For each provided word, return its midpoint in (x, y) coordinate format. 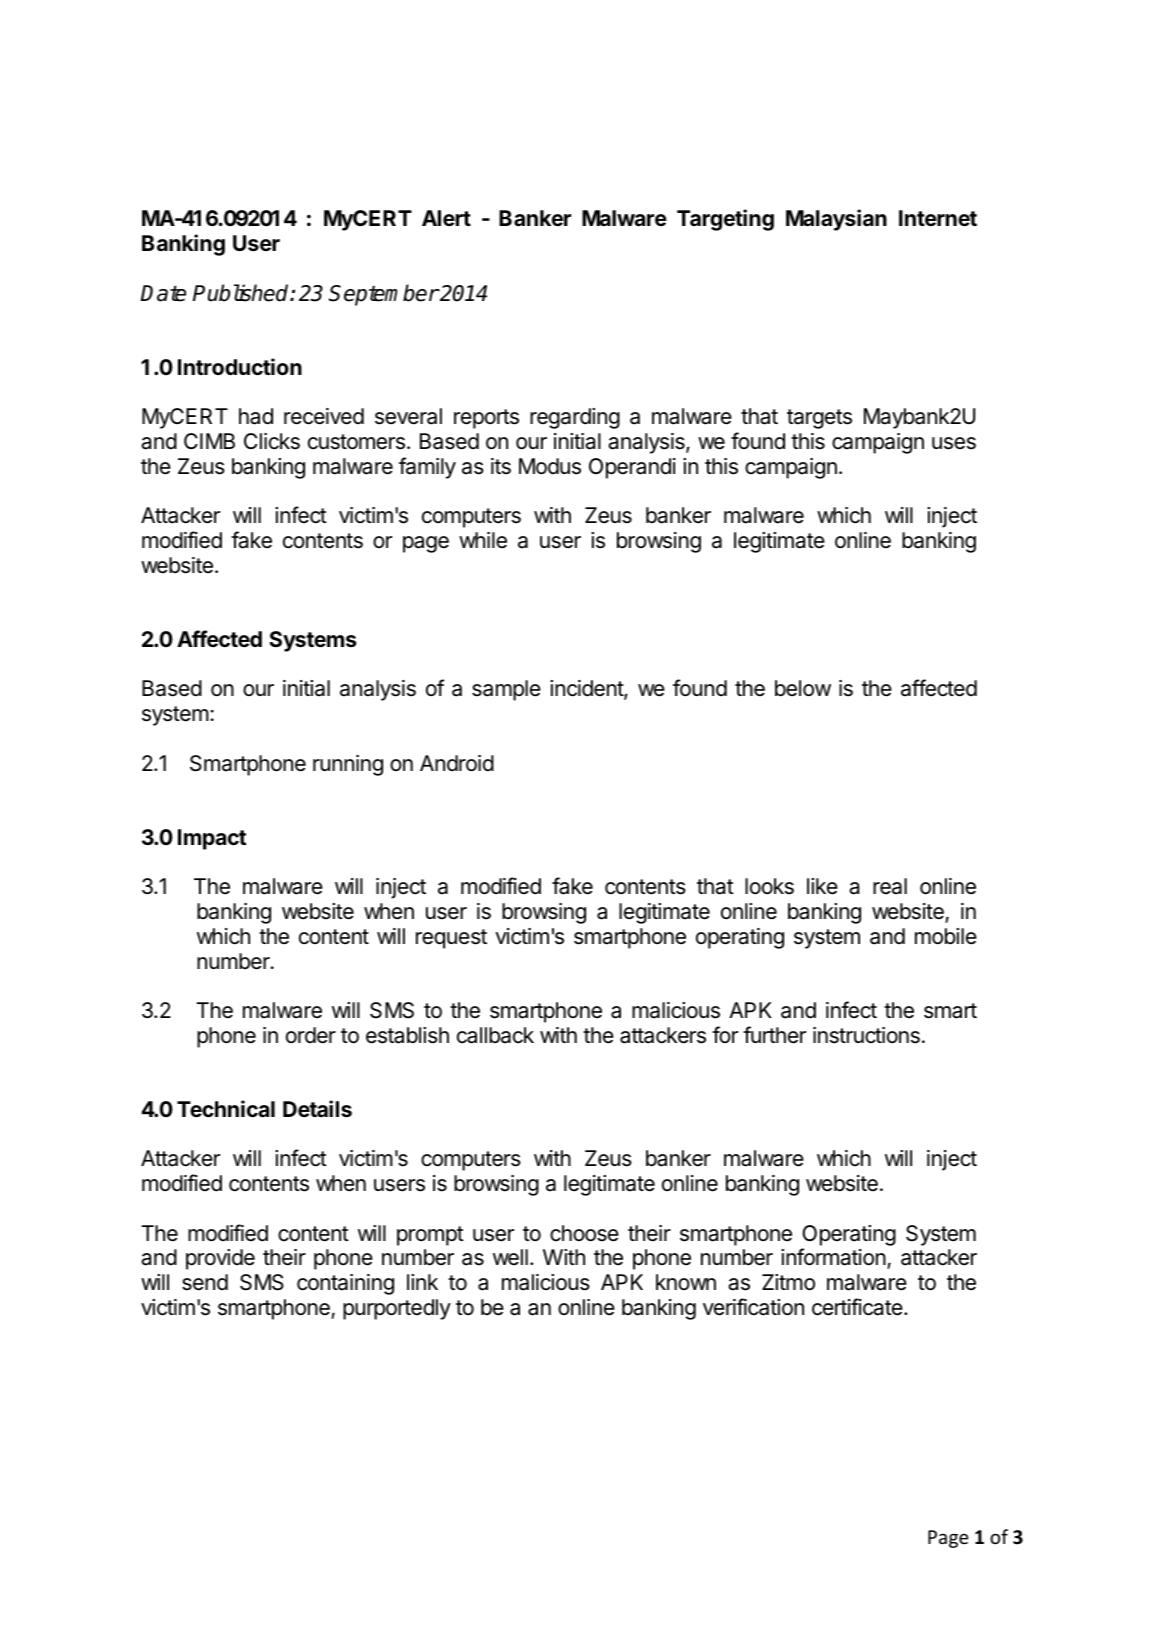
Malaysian (836, 220)
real (890, 886)
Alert (446, 218)
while (483, 540)
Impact (212, 839)
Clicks (272, 441)
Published (242, 293)
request (451, 939)
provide (220, 1259)
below (803, 688)
